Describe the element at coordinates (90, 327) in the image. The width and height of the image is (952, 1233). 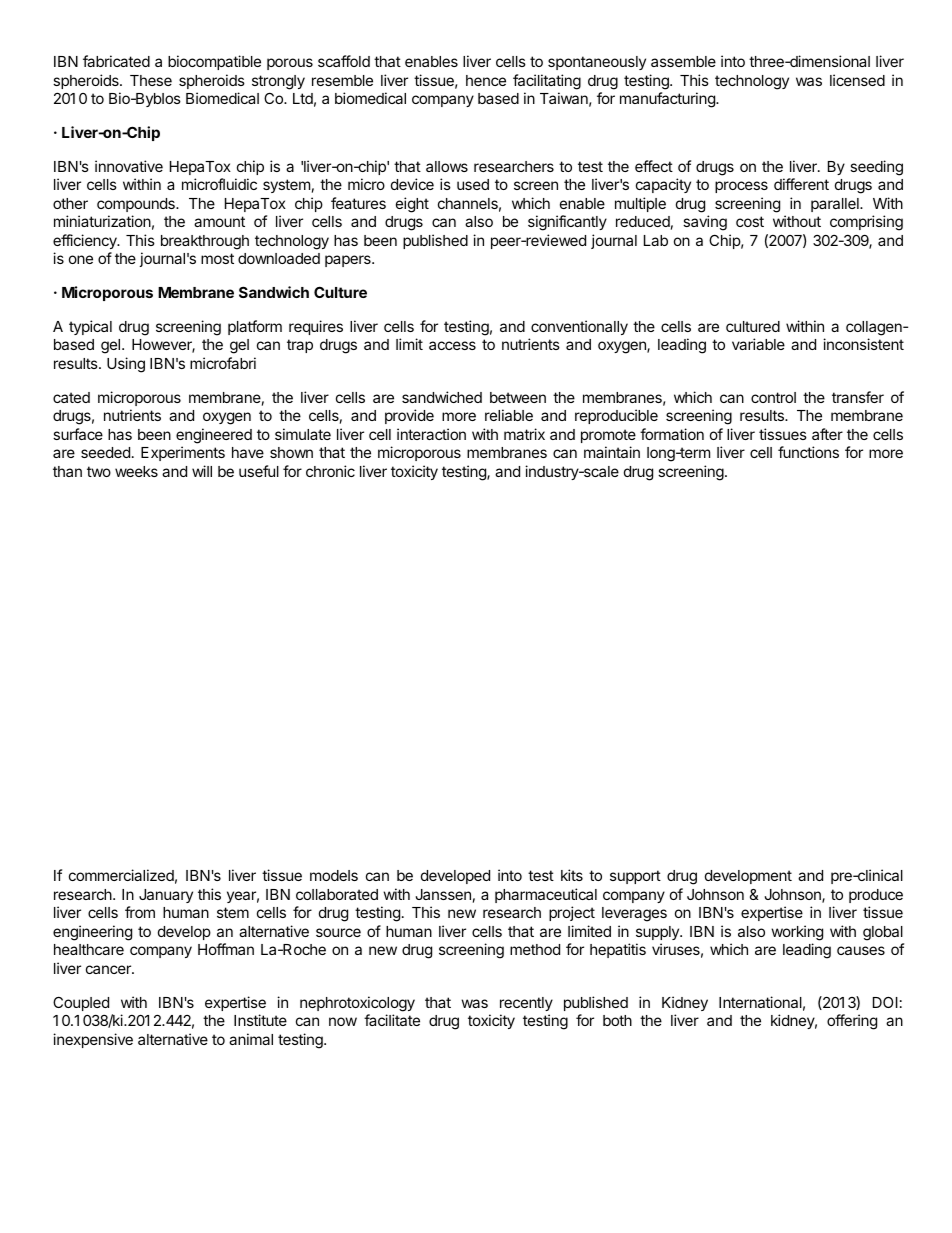
I see `typical` at that location.
